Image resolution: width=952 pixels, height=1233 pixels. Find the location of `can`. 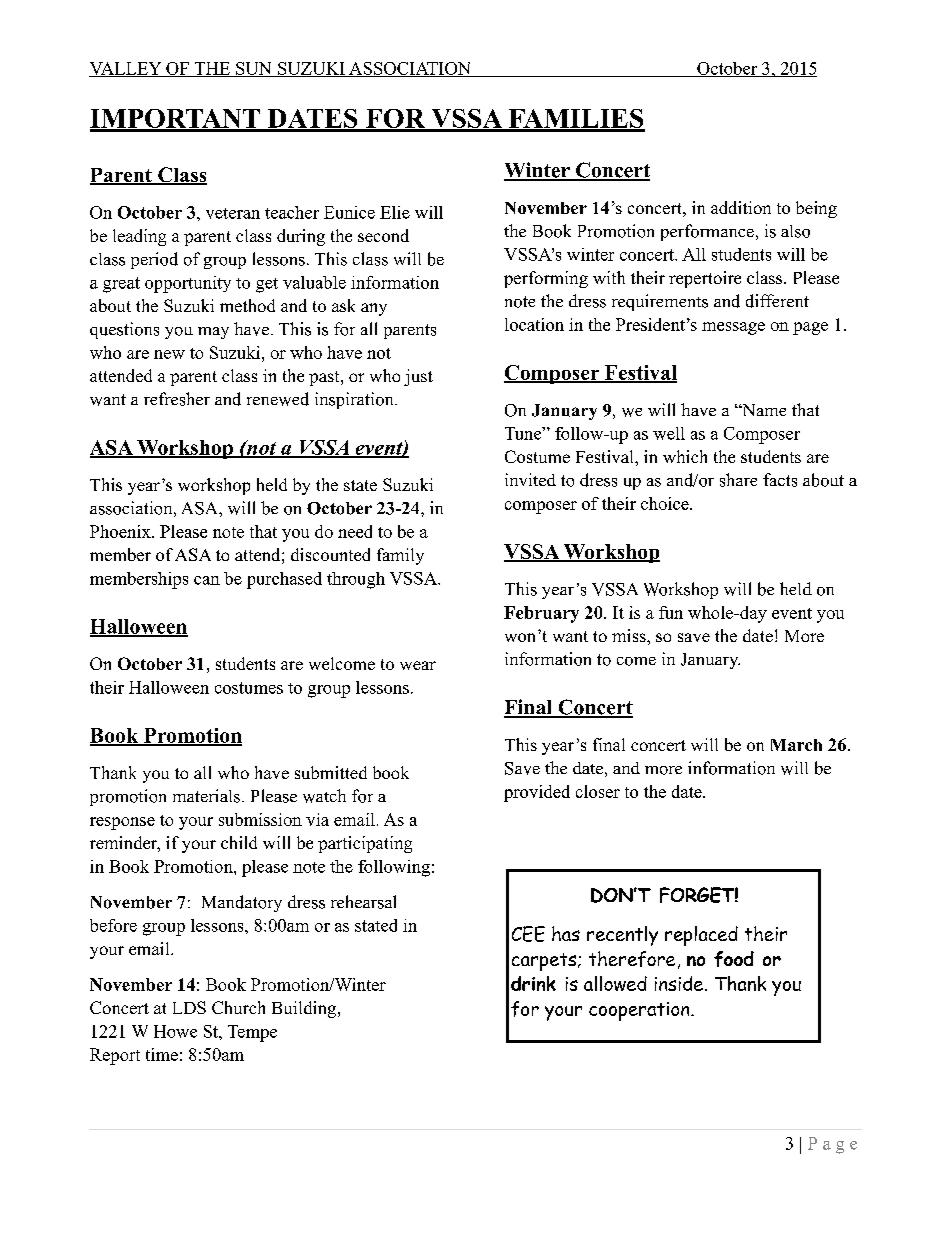

can is located at coordinates (207, 580).
